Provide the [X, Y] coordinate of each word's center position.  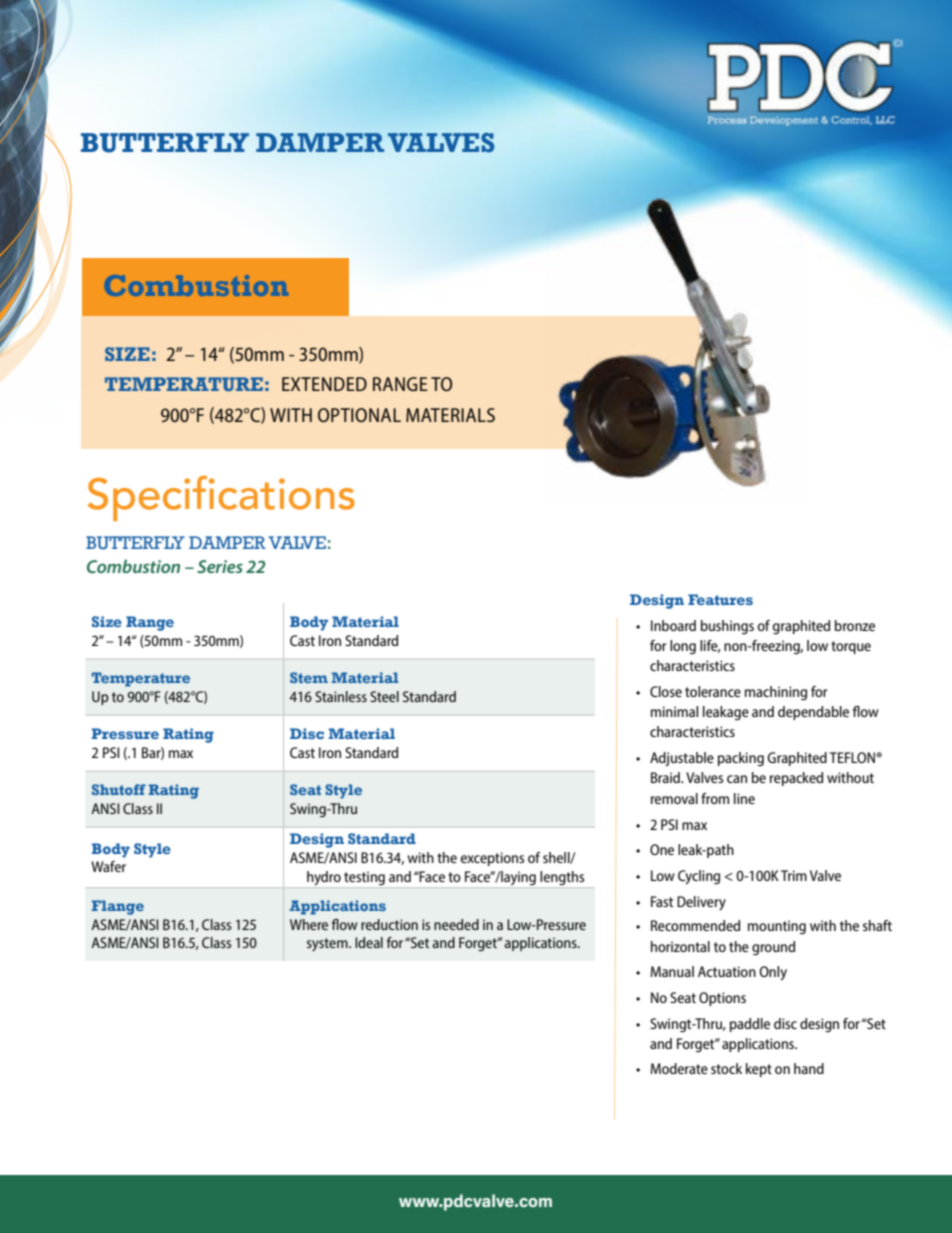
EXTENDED [324, 384]
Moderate [679, 1068]
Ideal [369, 942]
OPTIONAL [359, 415]
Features [720, 599]
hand [809, 1068]
